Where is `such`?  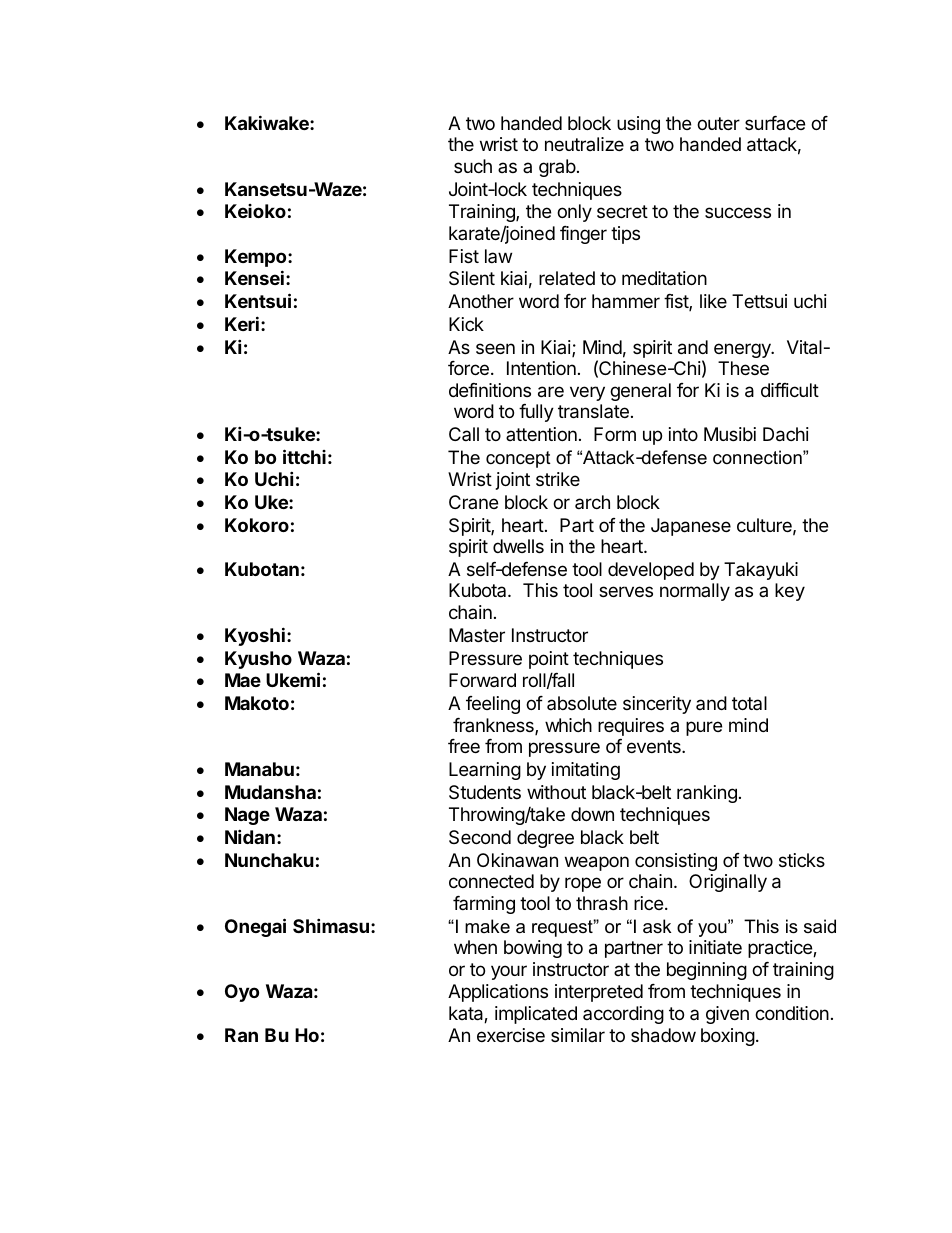
such is located at coordinates (473, 166).
